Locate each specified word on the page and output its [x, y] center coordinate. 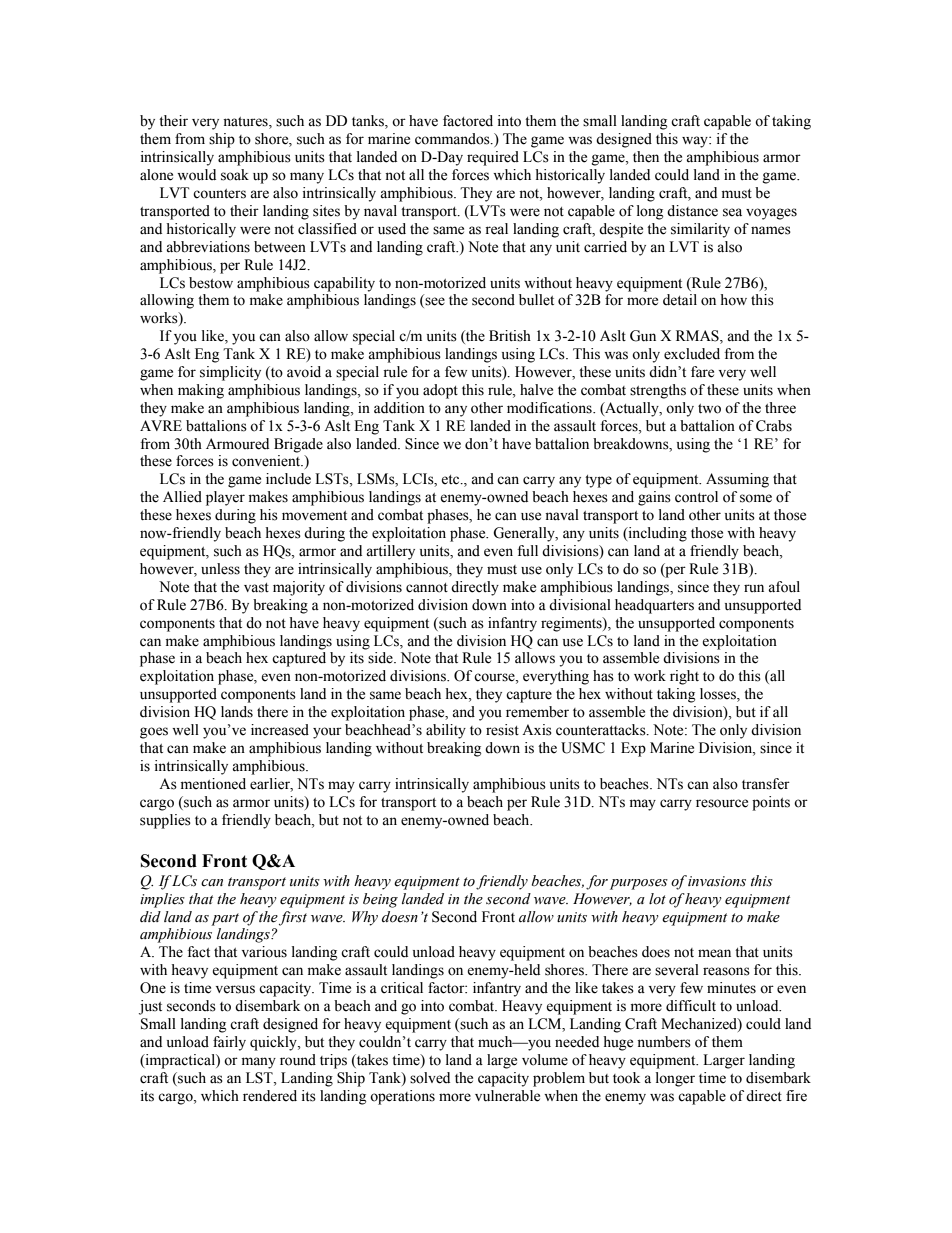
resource [722, 803]
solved [430, 1078]
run [754, 588]
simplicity [230, 373]
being [380, 900]
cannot [427, 588]
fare [702, 372]
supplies [165, 821]
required [493, 158]
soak [235, 175]
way [696, 142]
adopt [440, 391]
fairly [229, 1043]
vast [256, 588]
